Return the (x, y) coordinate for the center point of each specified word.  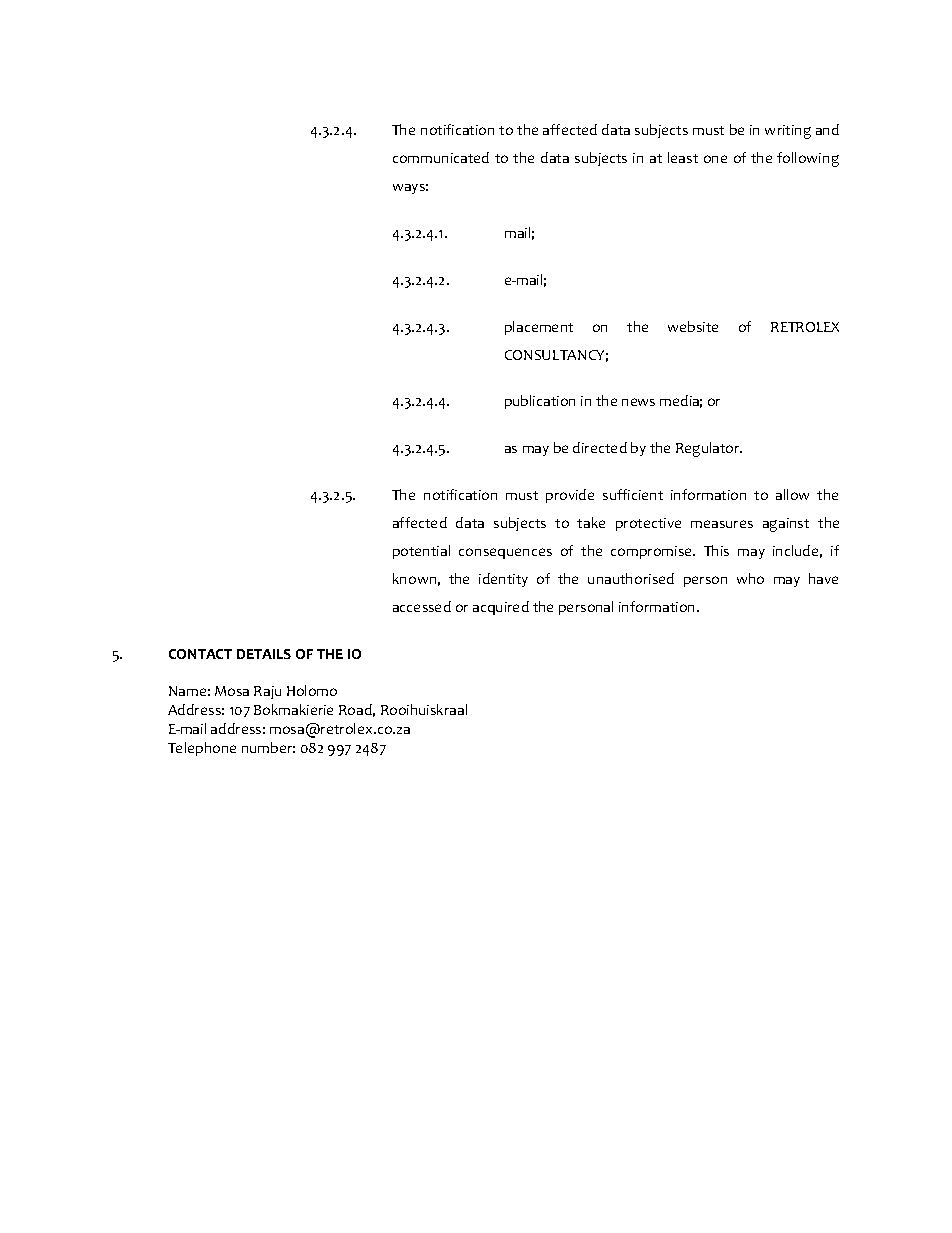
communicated (441, 157)
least (683, 157)
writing (788, 132)
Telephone (202, 749)
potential (421, 552)
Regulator (709, 449)
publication (540, 402)
